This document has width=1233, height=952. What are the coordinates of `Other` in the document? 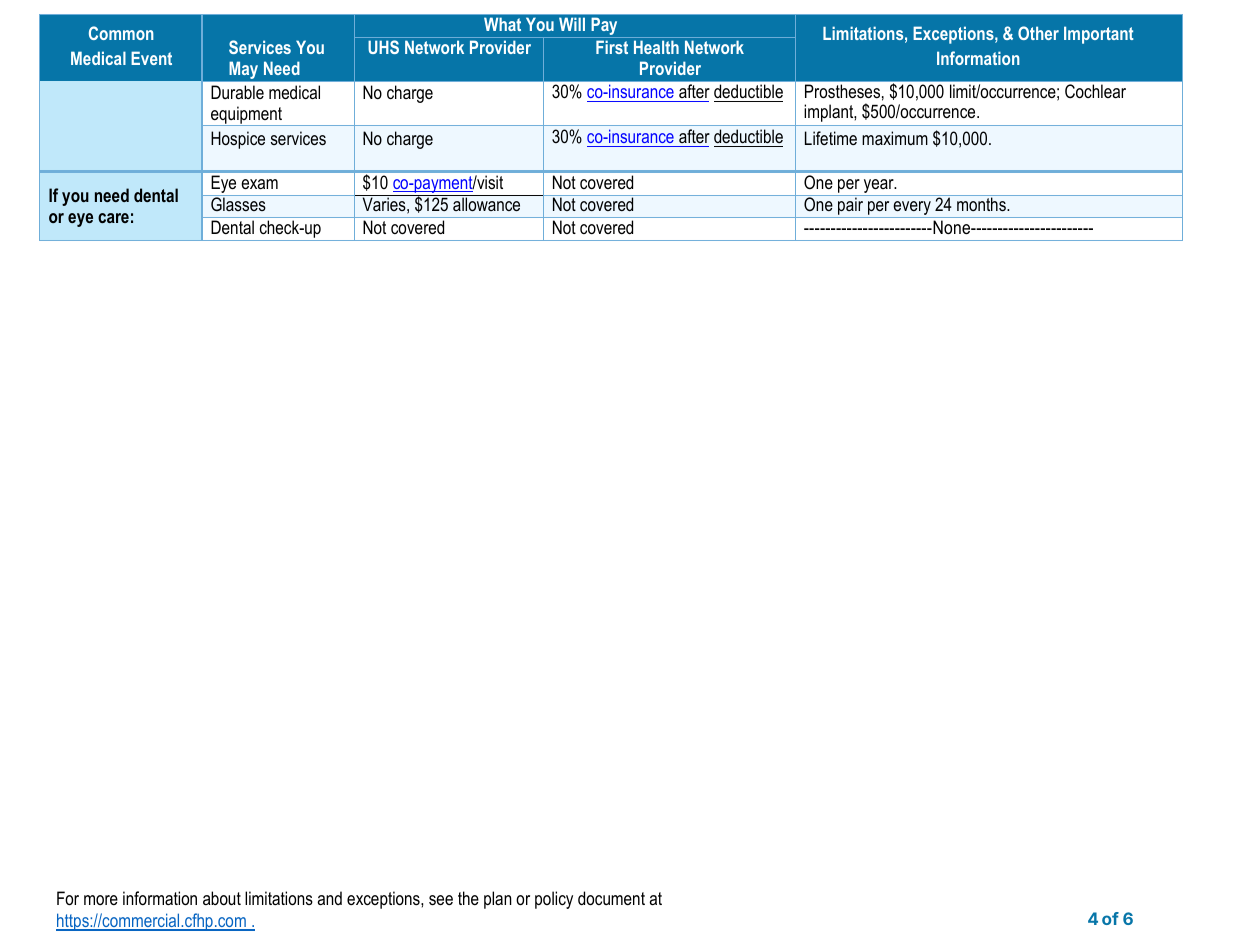 It's located at (1038, 33).
